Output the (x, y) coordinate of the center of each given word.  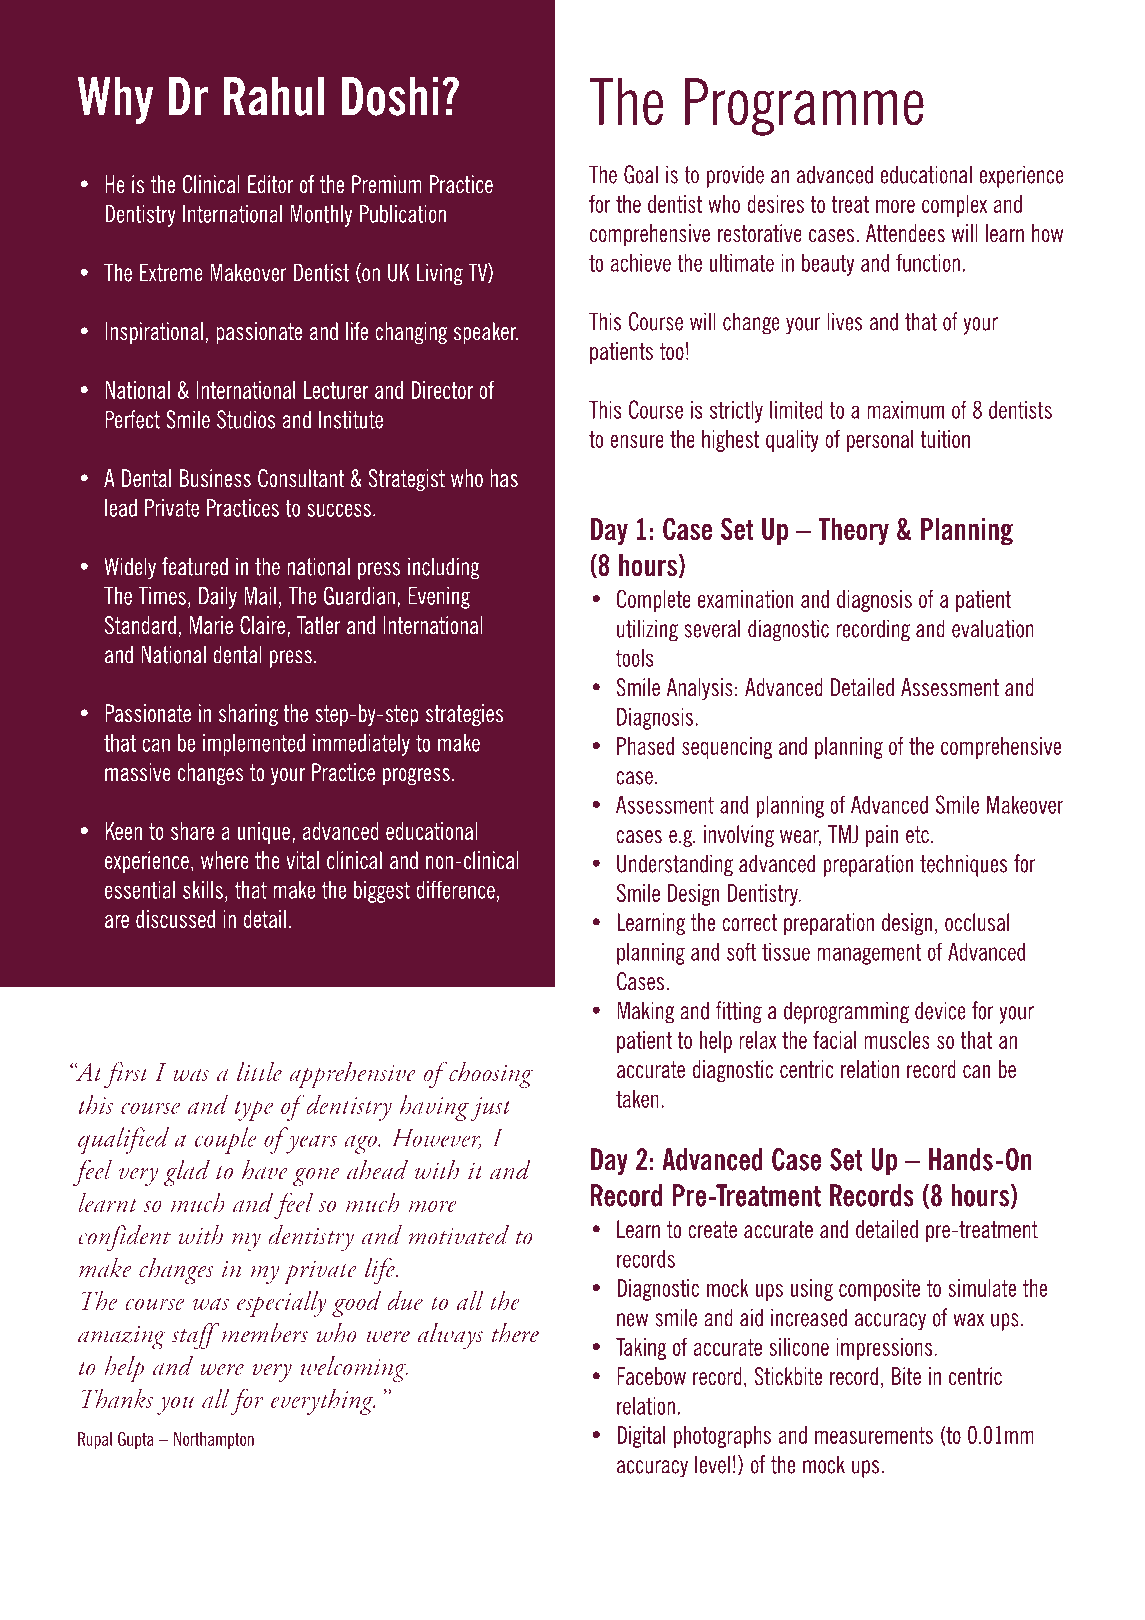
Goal (641, 174)
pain (882, 836)
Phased (645, 746)
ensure (637, 441)
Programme (804, 107)
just (491, 1109)
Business (215, 478)
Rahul (274, 96)
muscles (897, 1040)
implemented (254, 745)
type (253, 1110)
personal (880, 441)
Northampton (214, 1440)
